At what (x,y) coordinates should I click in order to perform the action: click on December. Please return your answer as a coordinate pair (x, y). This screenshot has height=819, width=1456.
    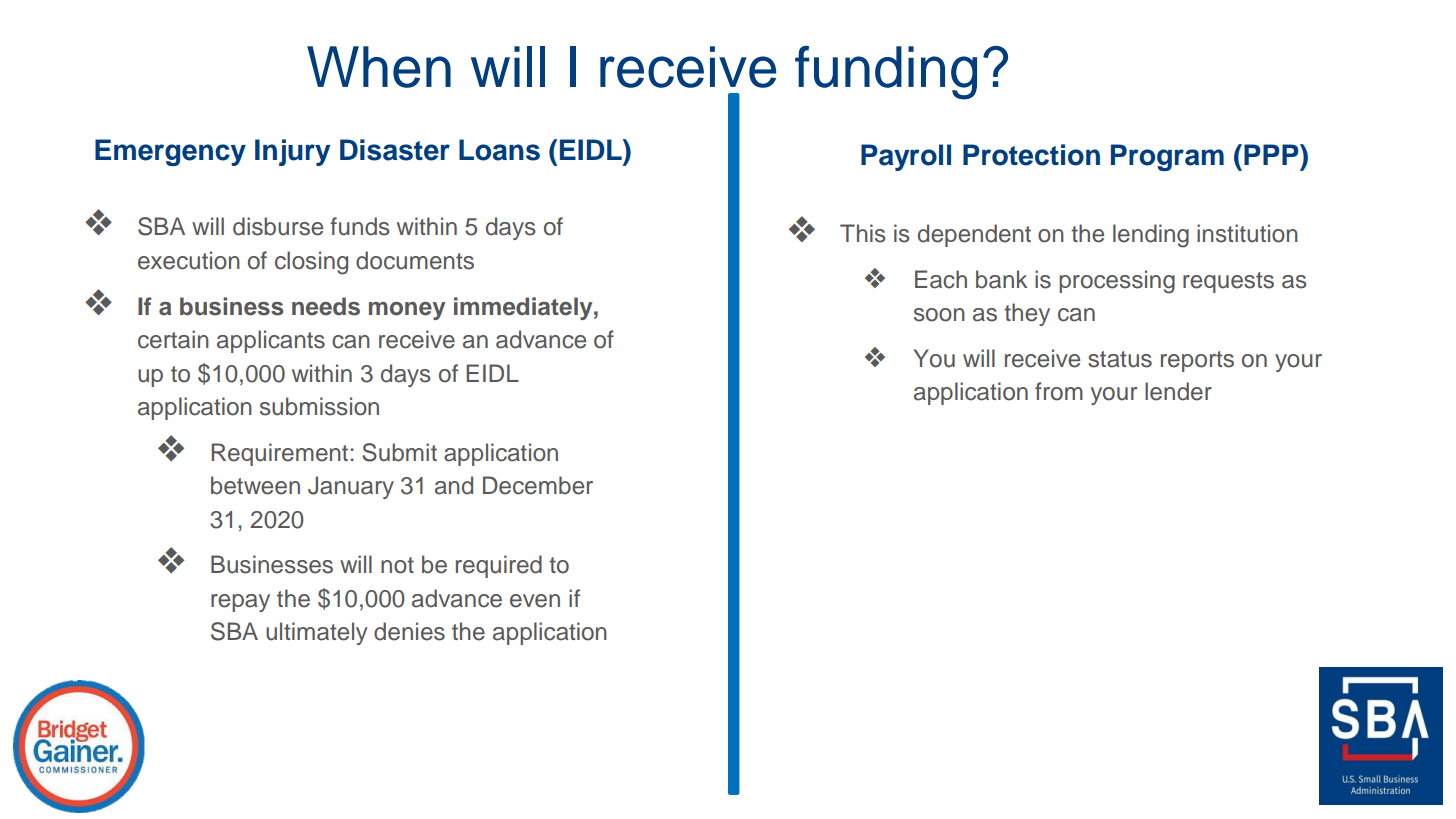
    Looking at the image, I should click on (538, 485).
